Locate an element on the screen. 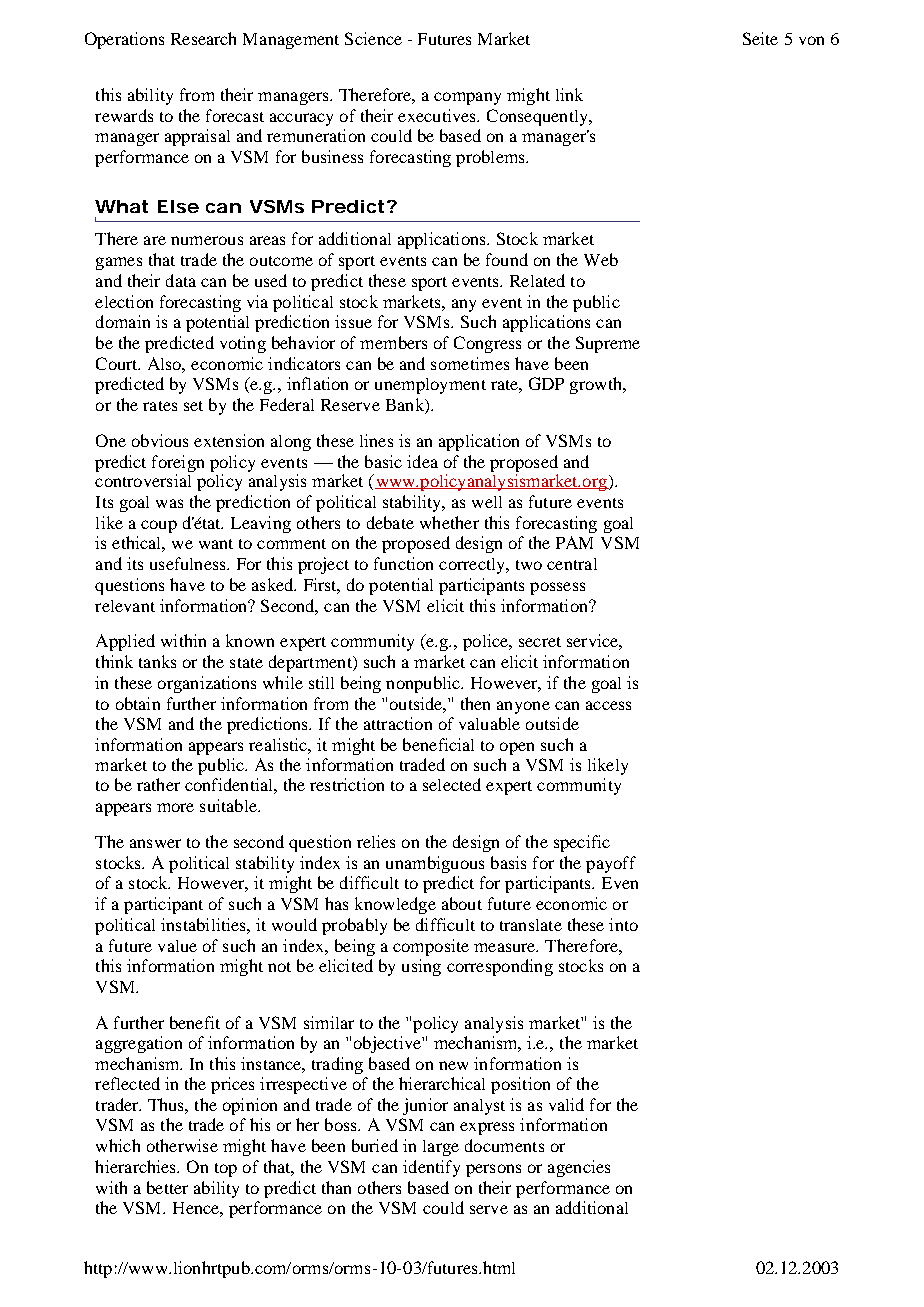 Image resolution: width=924 pixels, height=1307 pixels. about is located at coordinates (462, 903).
